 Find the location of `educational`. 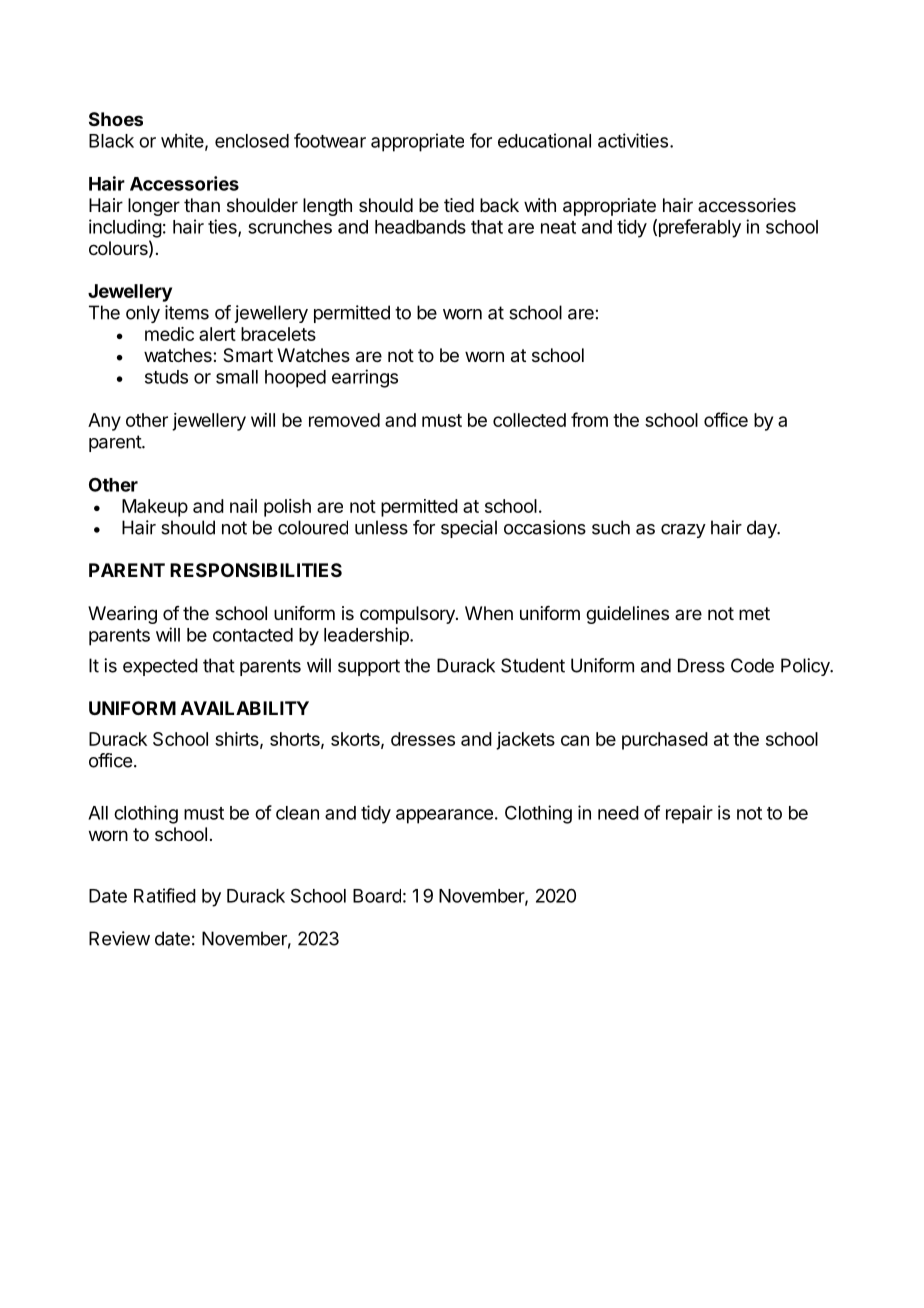

educational is located at coordinates (544, 140).
